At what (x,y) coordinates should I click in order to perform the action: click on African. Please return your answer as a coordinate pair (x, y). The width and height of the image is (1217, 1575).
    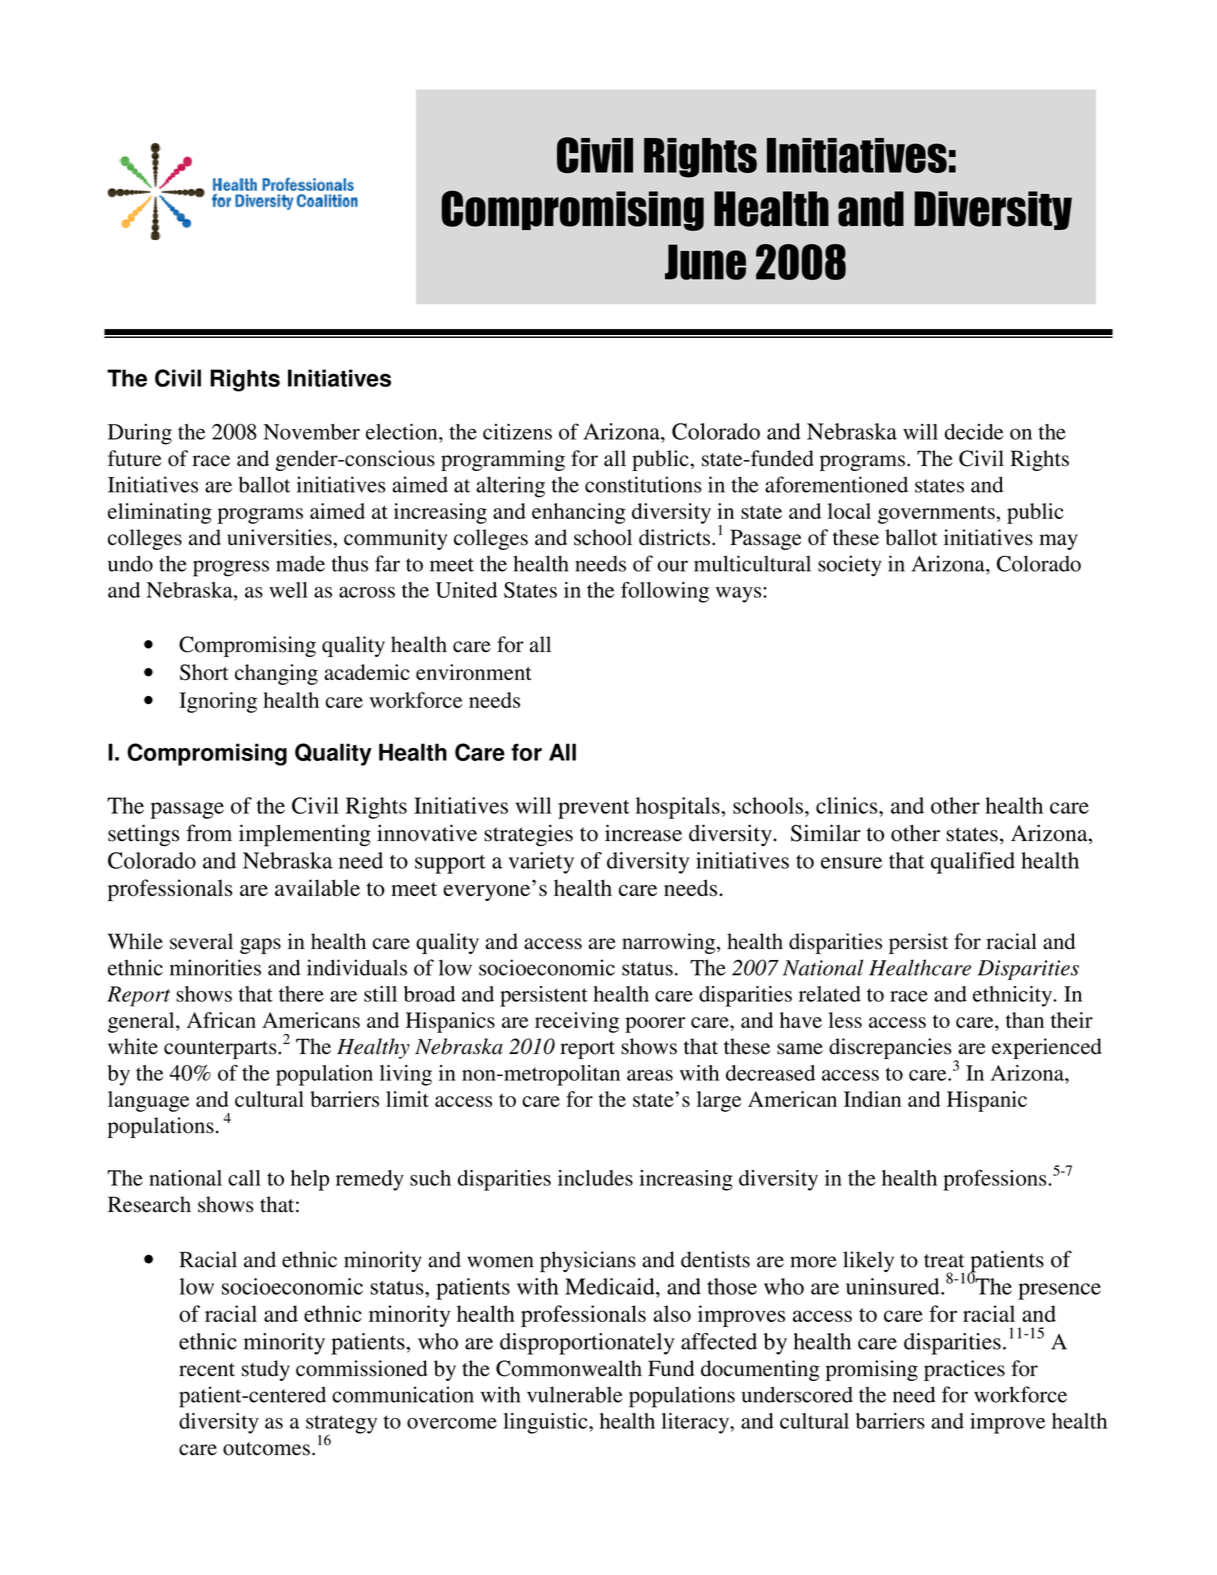
    Looking at the image, I should click on (221, 1020).
